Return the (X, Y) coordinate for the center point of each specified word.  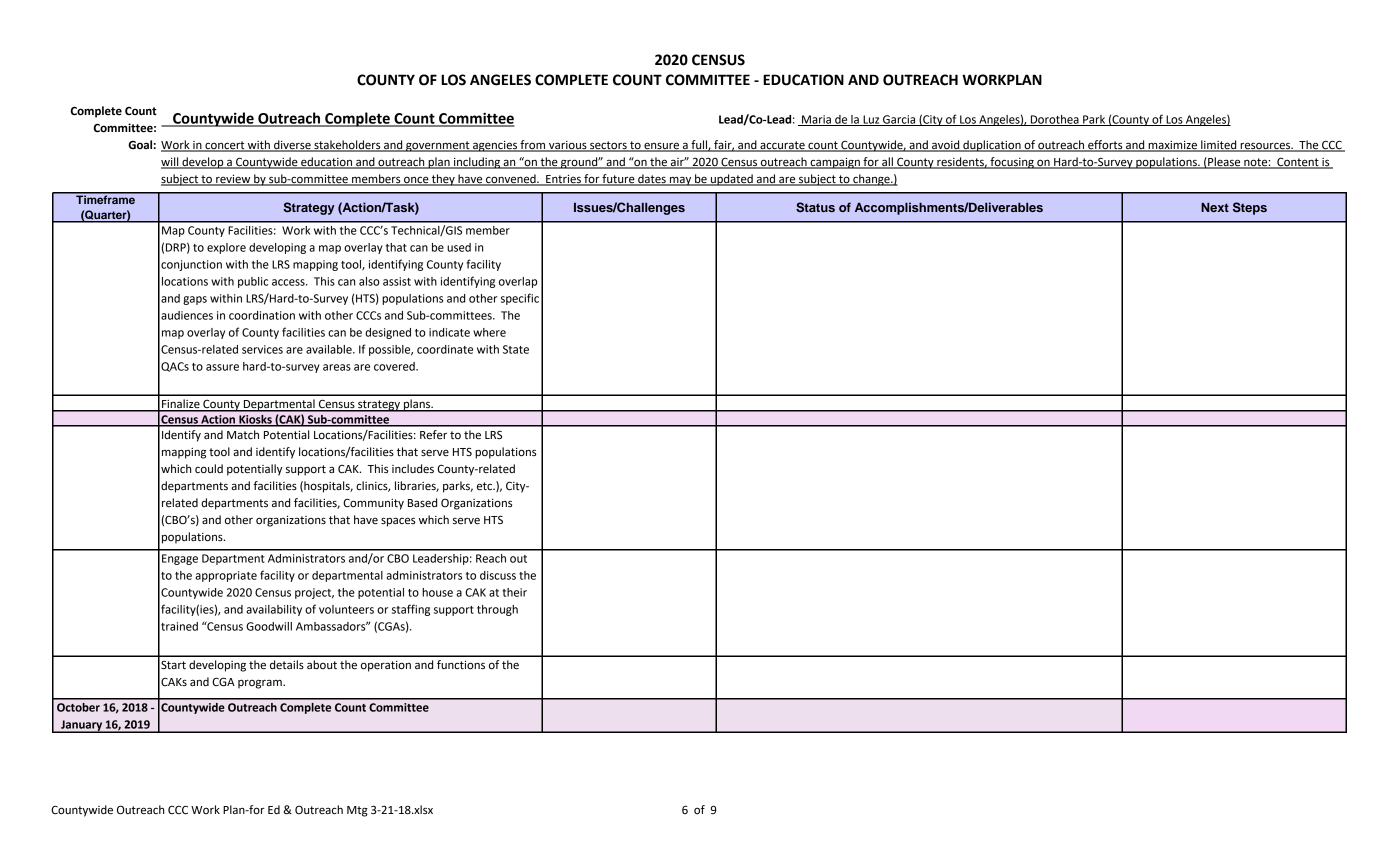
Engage (180, 559)
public (253, 282)
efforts (1105, 146)
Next (1215, 207)
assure (222, 367)
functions (461, 665)
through (497, 610)
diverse (292, 146)
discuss (498, 575)
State (516, 349)
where (489, 332)
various (568, 146)
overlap (518, 282)
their (514, 592)
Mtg (357, 811)
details (287, 665)
